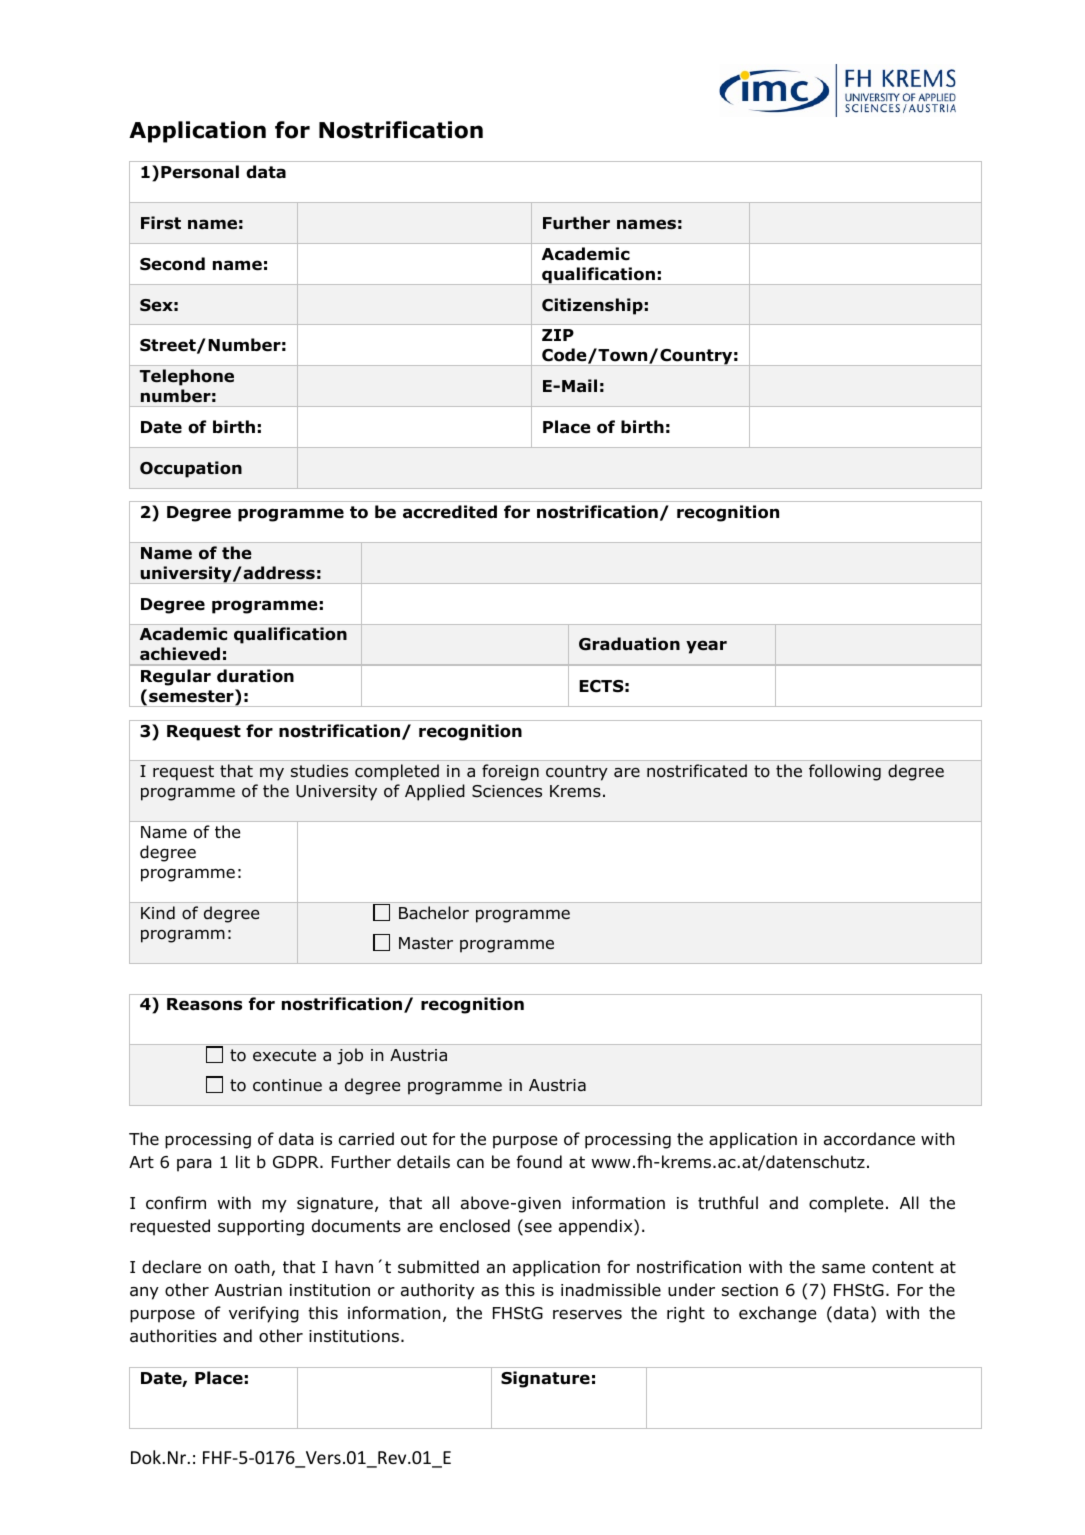 The height and width of the screenshot is (1535, 1085). What do you see at coordinates (319, 771) in the screenshot?
I see `studies` at bounding box center [319, 771].
